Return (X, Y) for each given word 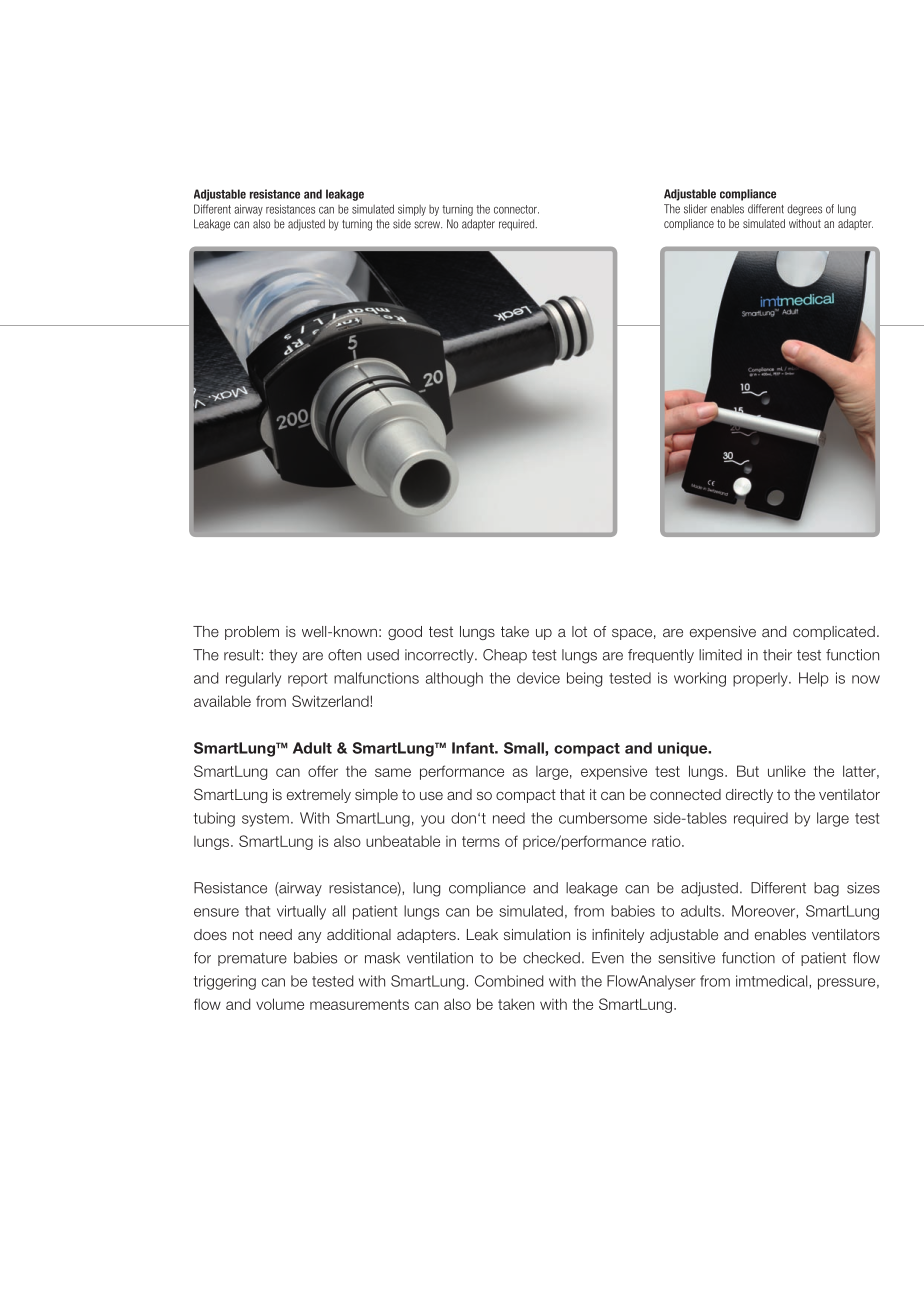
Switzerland (331, 701)
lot (579, 631)
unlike (787, 771)
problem (252, 633)
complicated (834, 633)
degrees (804, 210)
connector (516, 209)
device (538, 678)
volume (280, 1004)
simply (412, 210)
